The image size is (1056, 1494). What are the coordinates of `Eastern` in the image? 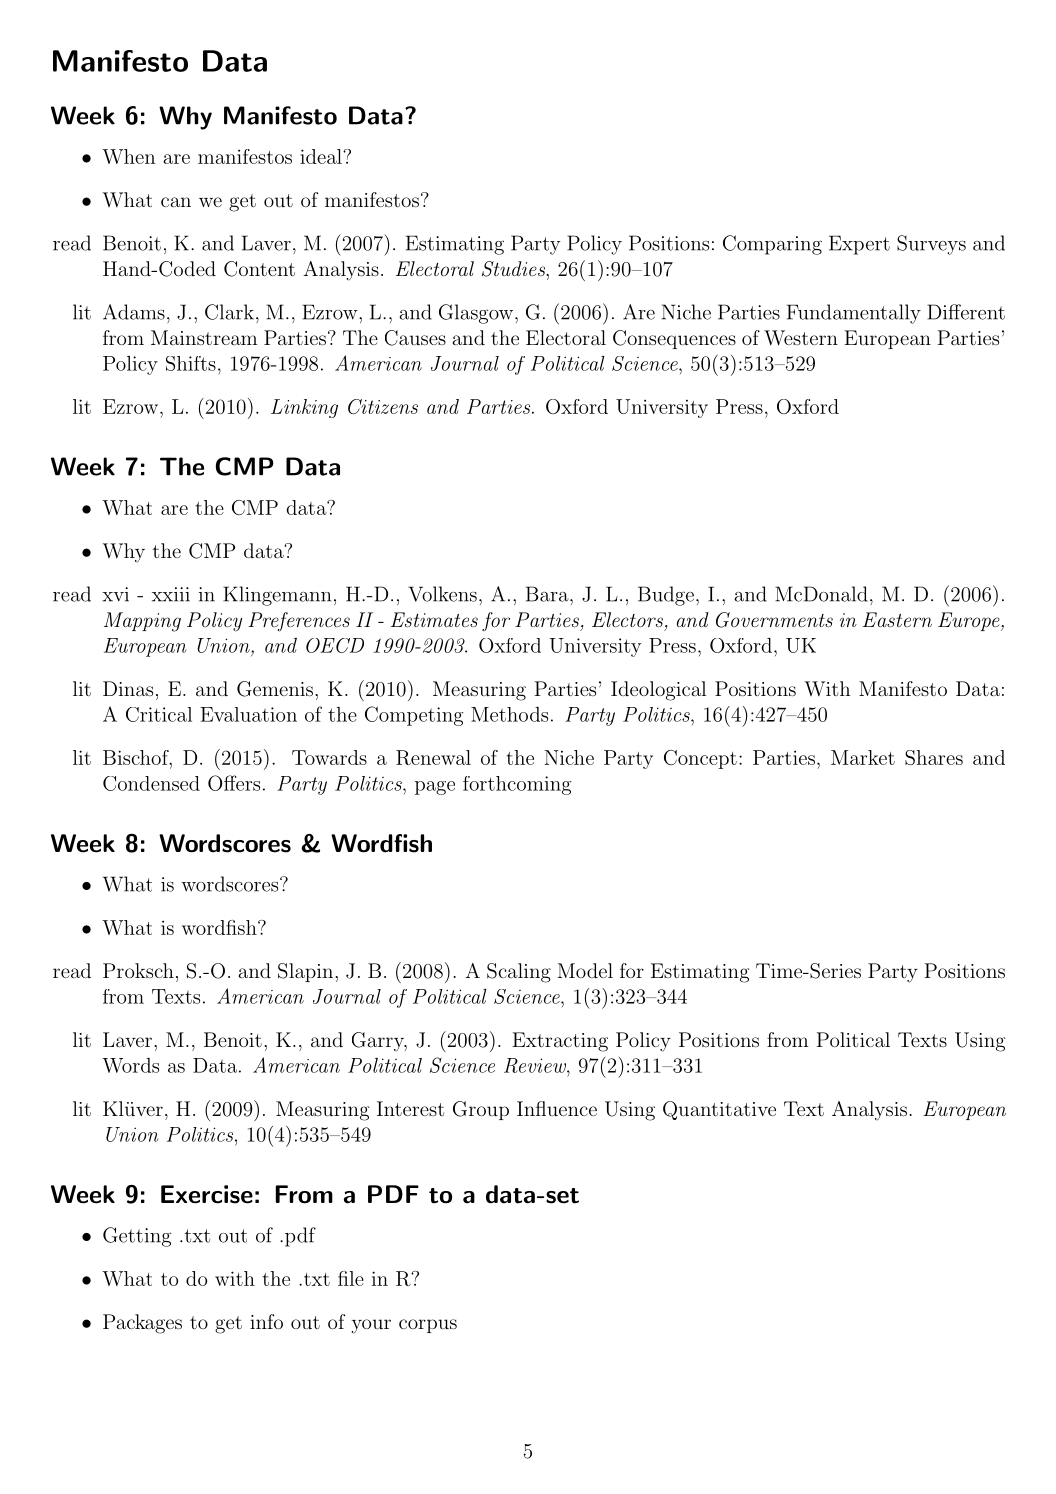 It's located at (897, 619).
